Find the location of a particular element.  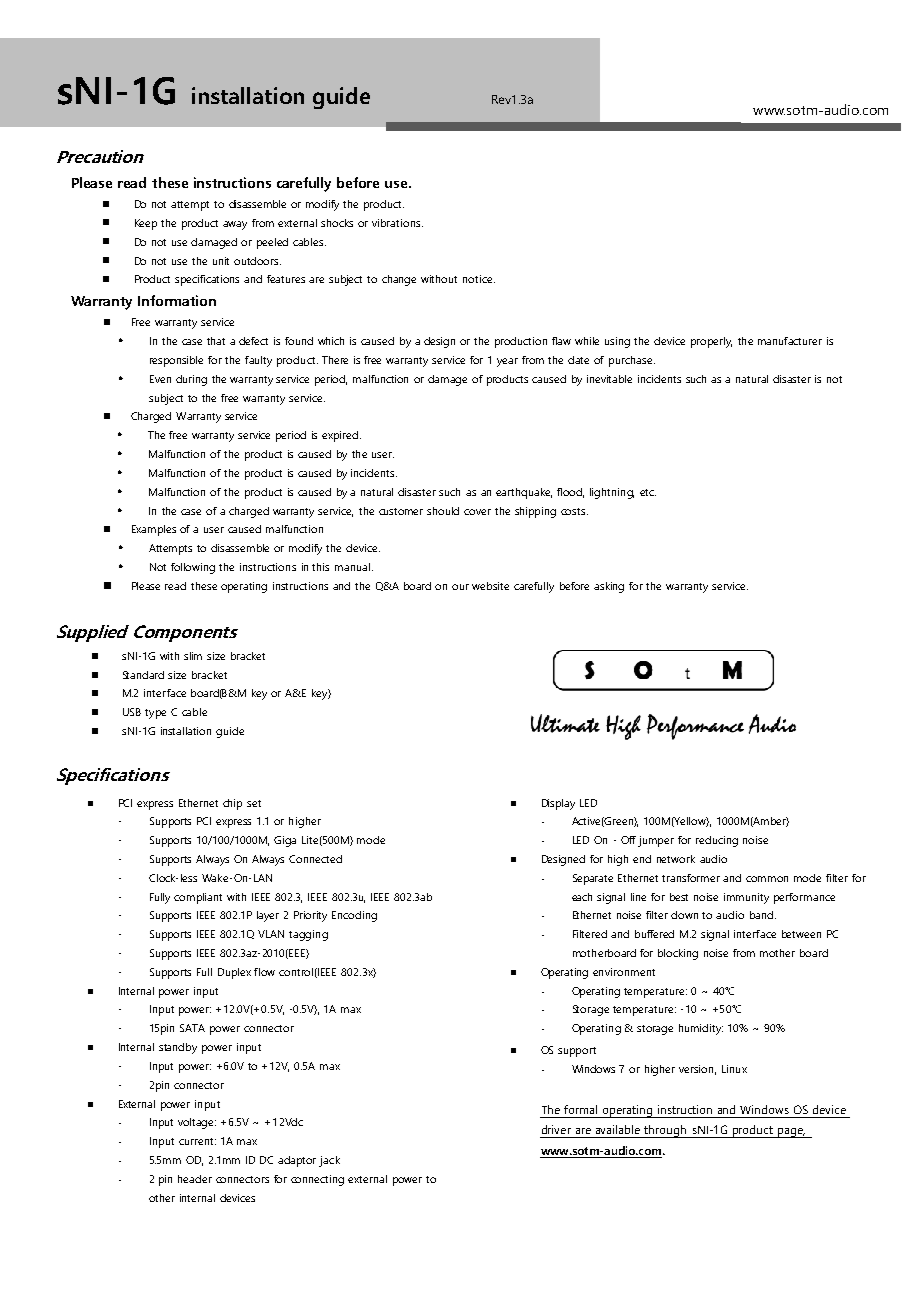

header is located at coordinates (195, 1179).
